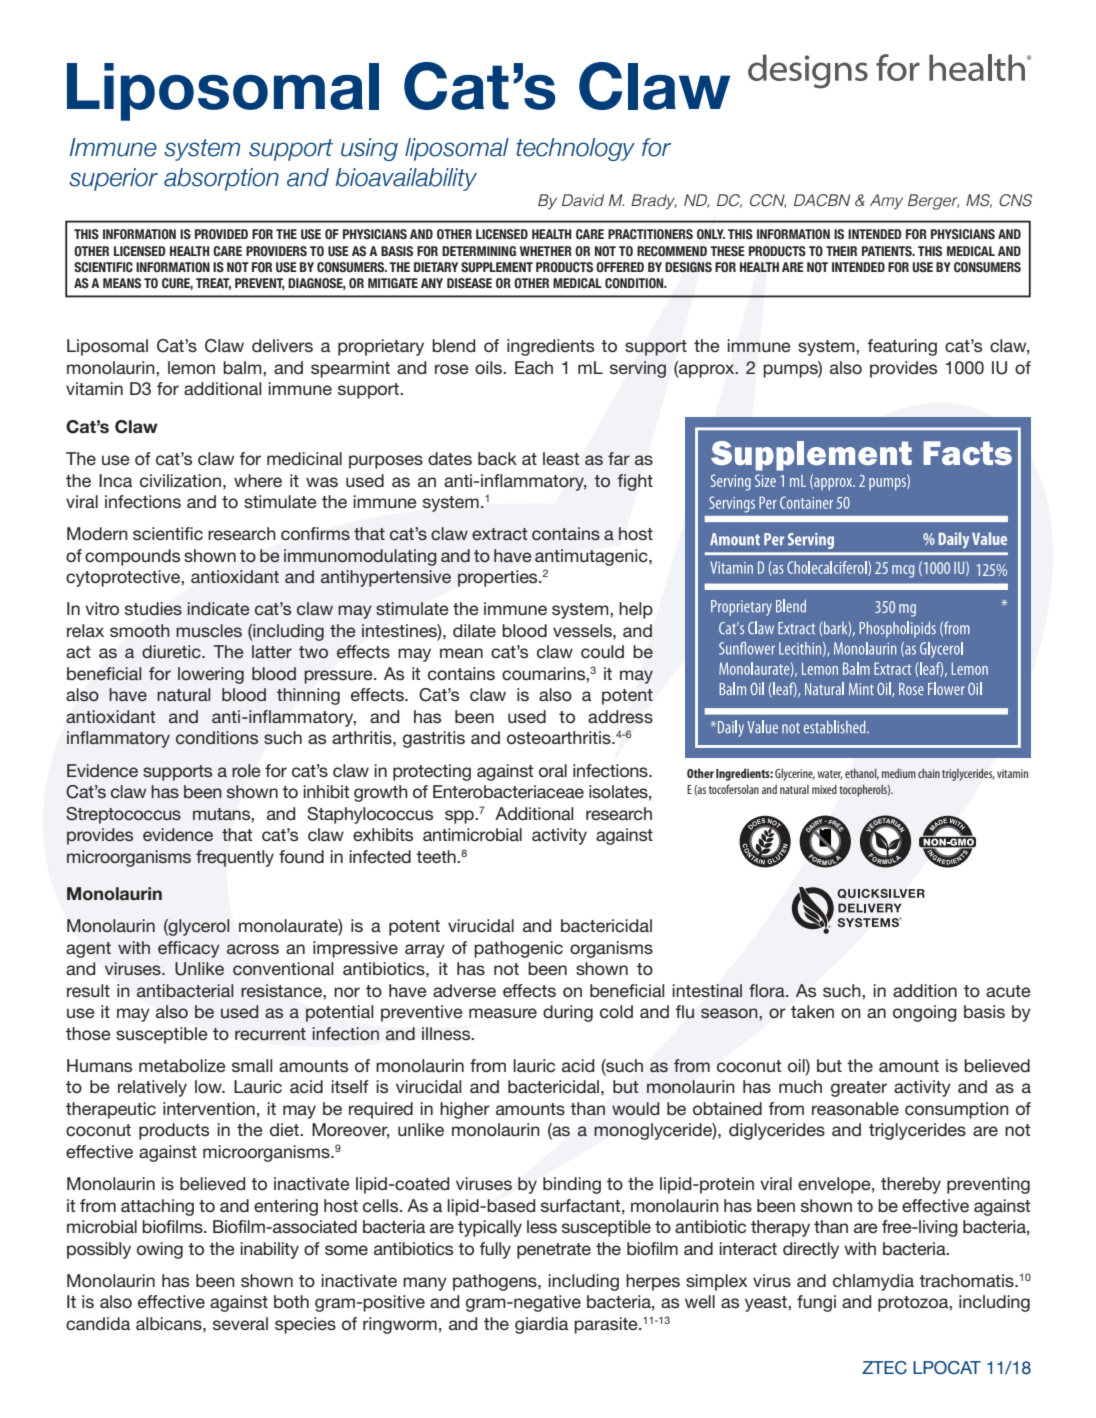 Image resolution: width=1096 pixels, height=1418 pixels. What do you see at coordinates (933, 202) in the screenshot?
I see `Berger` at bounding box center [933, 202].
